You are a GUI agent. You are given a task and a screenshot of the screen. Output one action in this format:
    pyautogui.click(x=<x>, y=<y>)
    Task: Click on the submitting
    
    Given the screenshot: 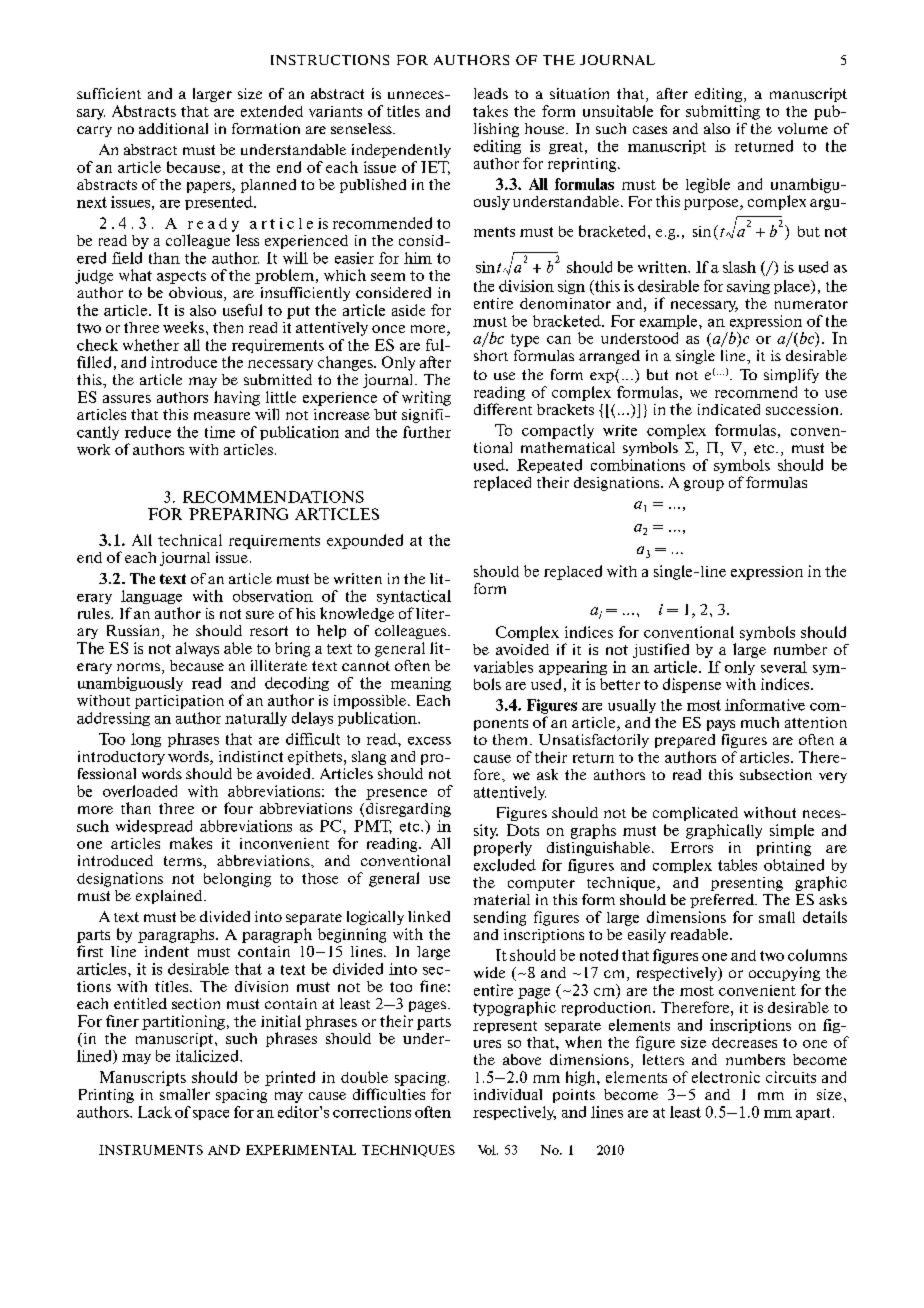 What is the action you would take?
    pyautogui.click(x=723, y=112)
